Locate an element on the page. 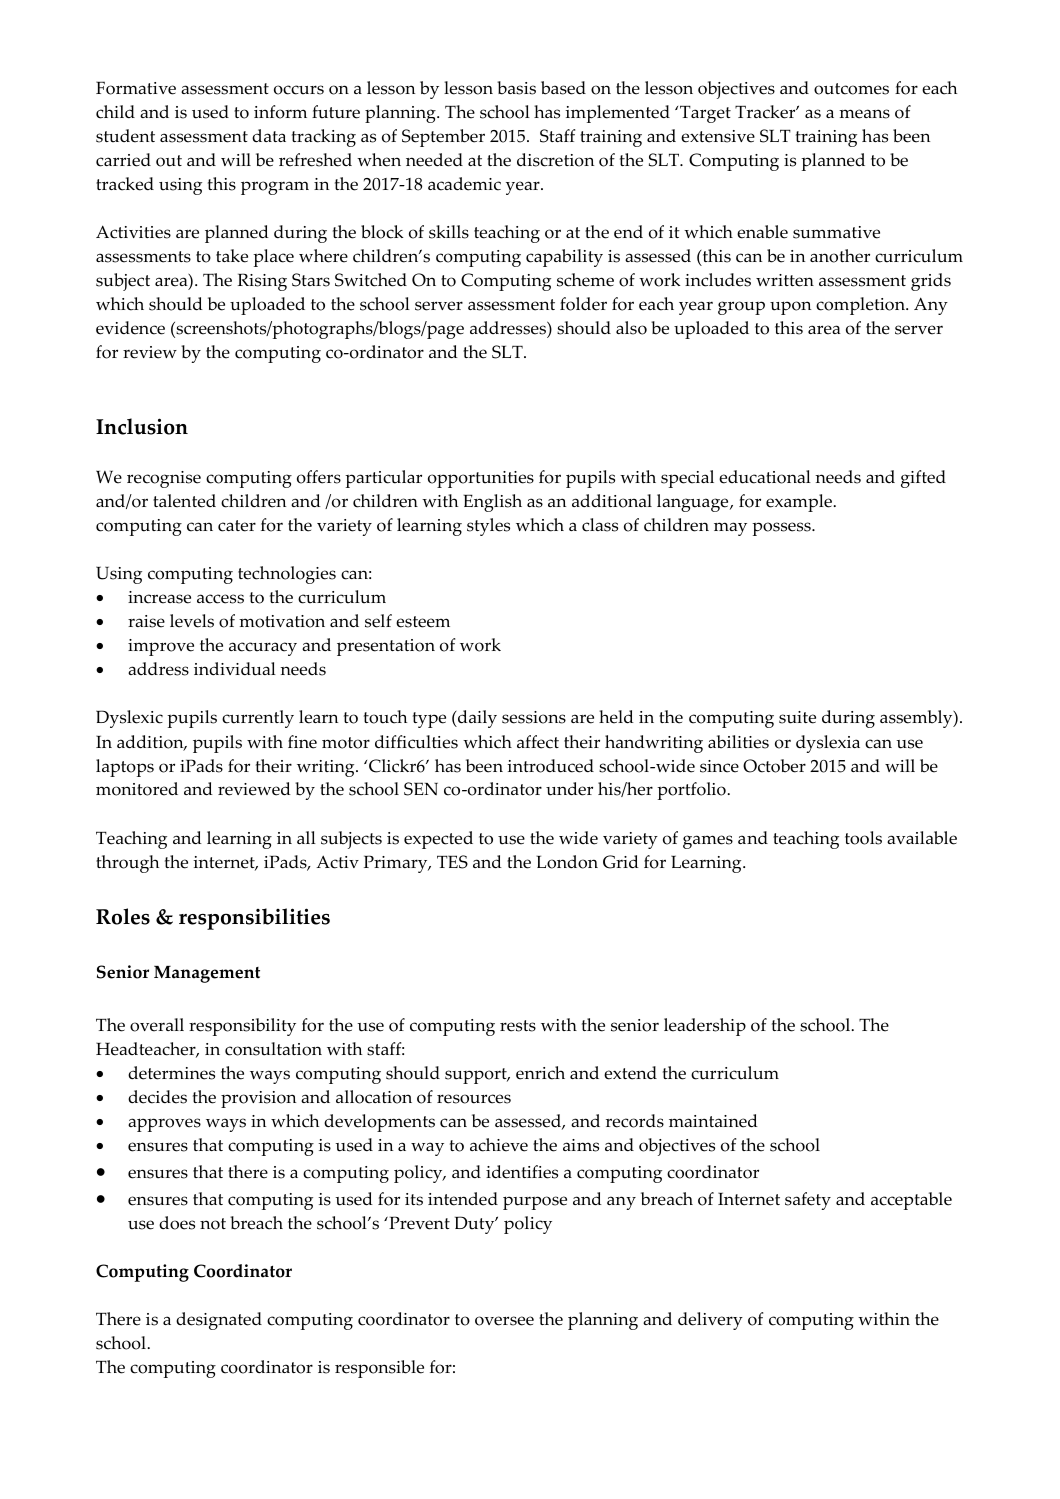 The image size is (1060, 1499). tools is located at coordinates (863, 838).
